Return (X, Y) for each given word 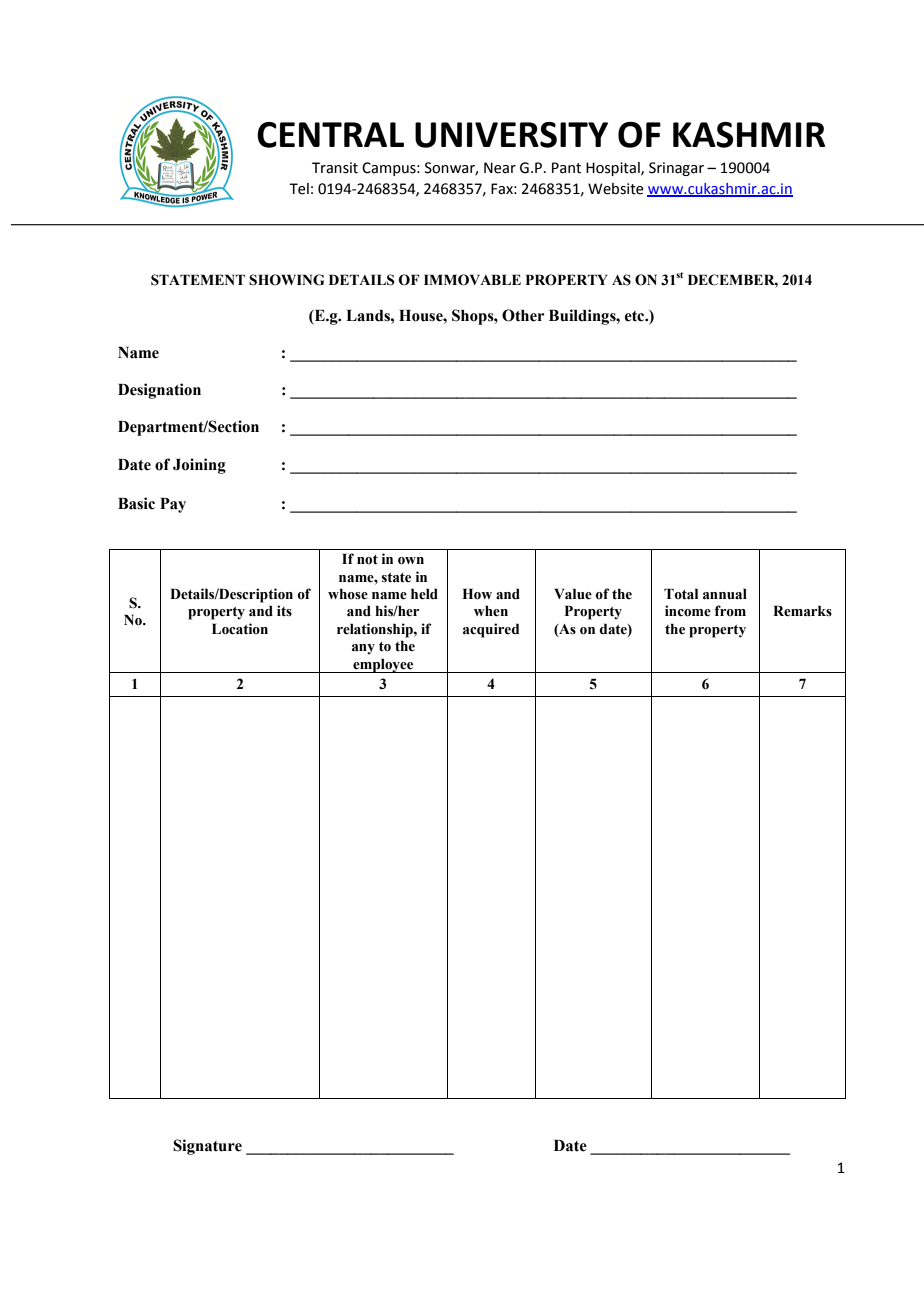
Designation (159, 391)
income (688, 611)
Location (240, 629)
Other (523, 315)
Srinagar (676, 169)
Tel (299, 189)
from (730, 611)
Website (616, 189)
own (411, 561)
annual (725, 594)
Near (500, 168)
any (363, 649)
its (284, 610)
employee (383, 665)
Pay (173, 505)
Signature (207, 1147)
